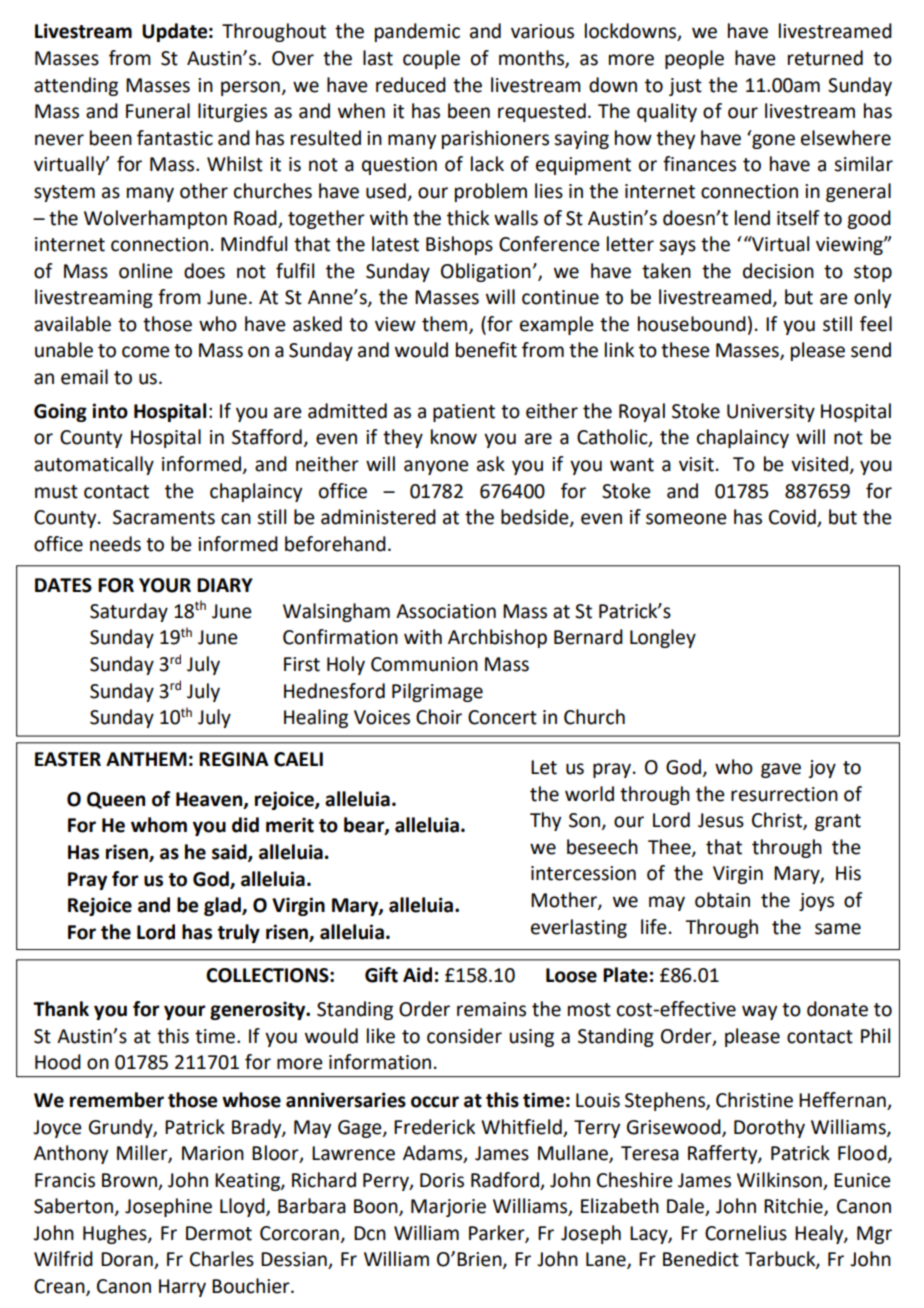 Image resolution: width=924 pixels, height=1308 pixels. I want to click on intercession, so click(583, 873).
